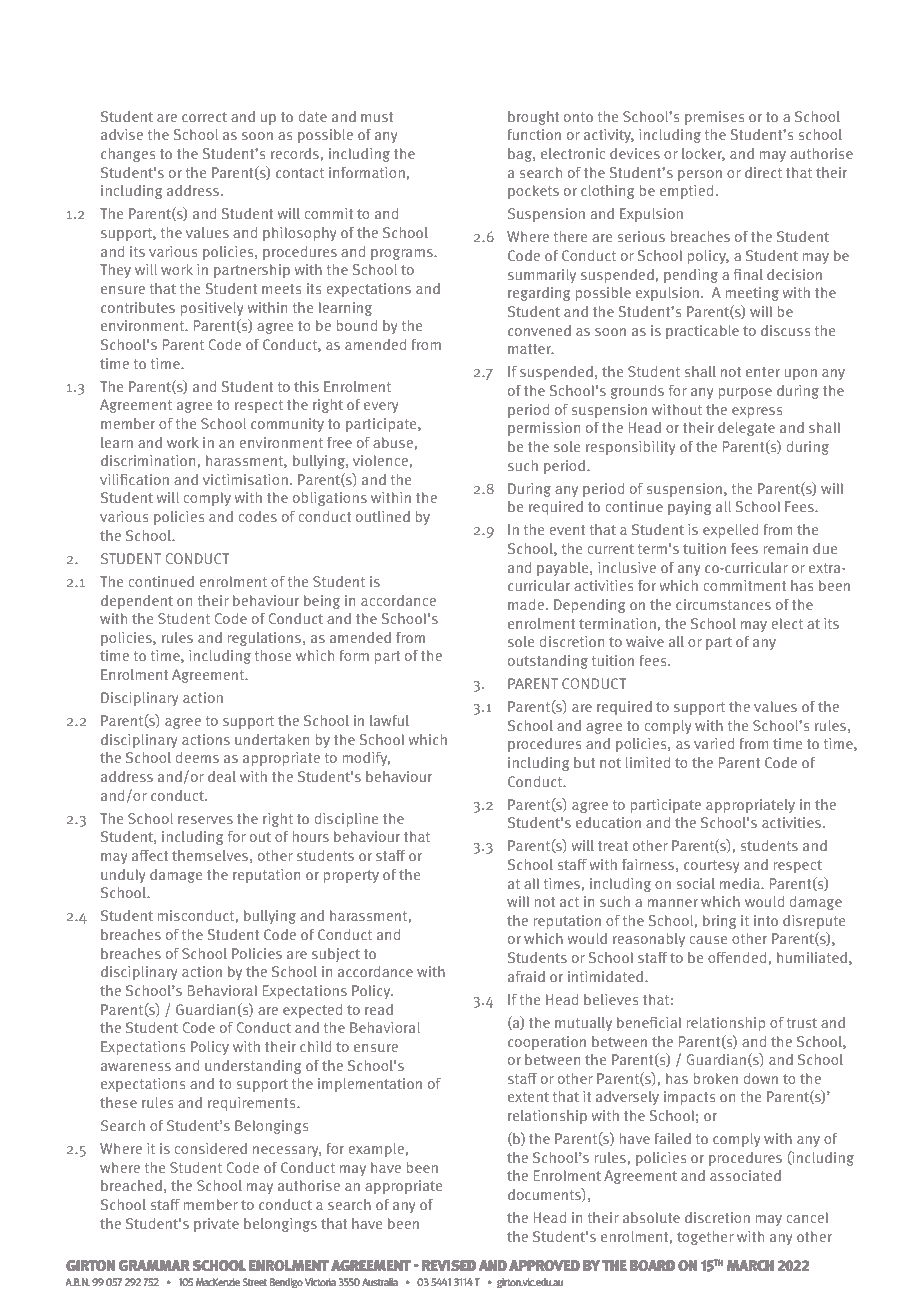 Image resolution: width=924 pixels, height=1308 pixels. Describe the element at coordinates (150, 855) in the screenshot. I see `affect` at that location.
